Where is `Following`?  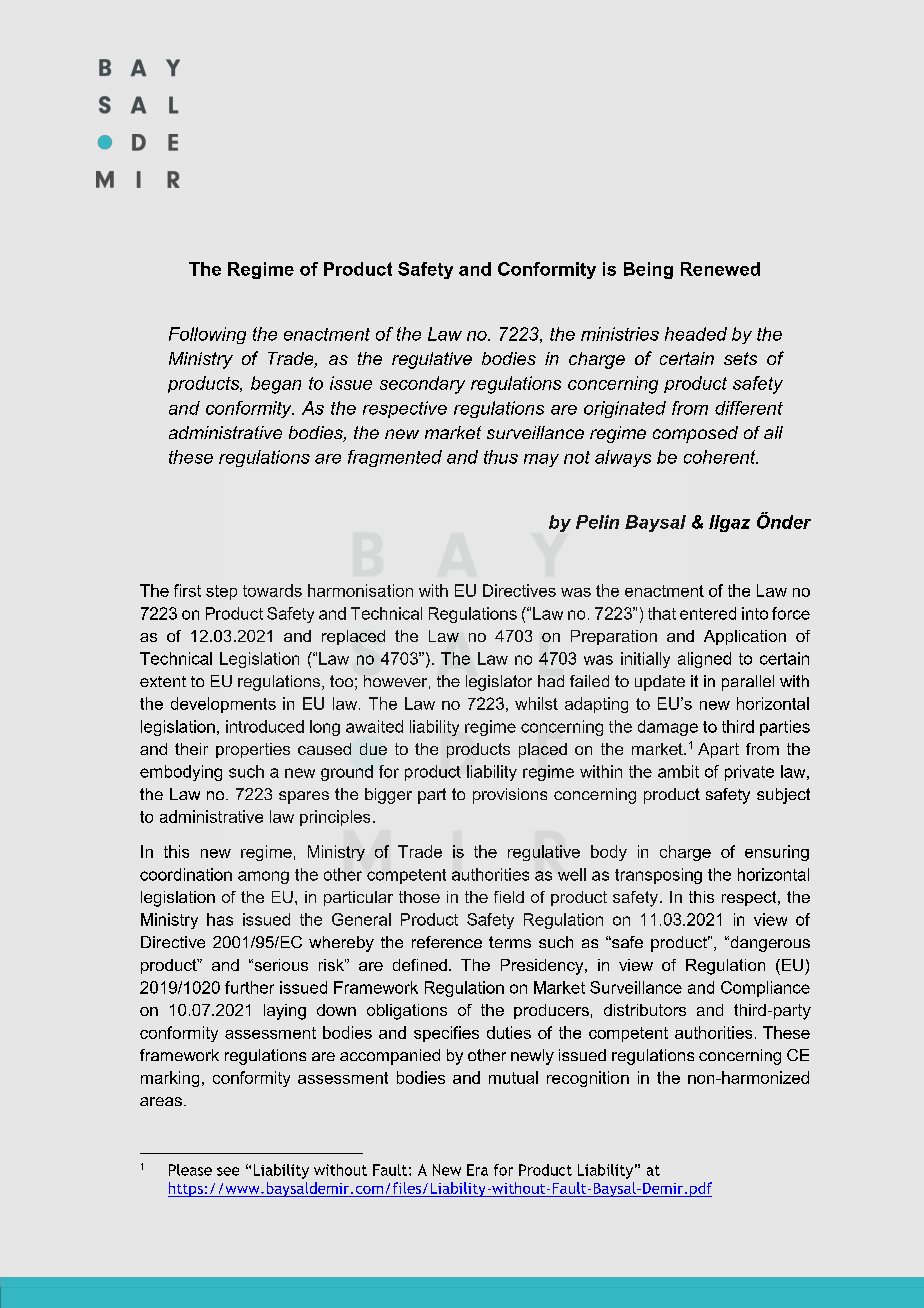
Following is located at coordinates (207, 335).
